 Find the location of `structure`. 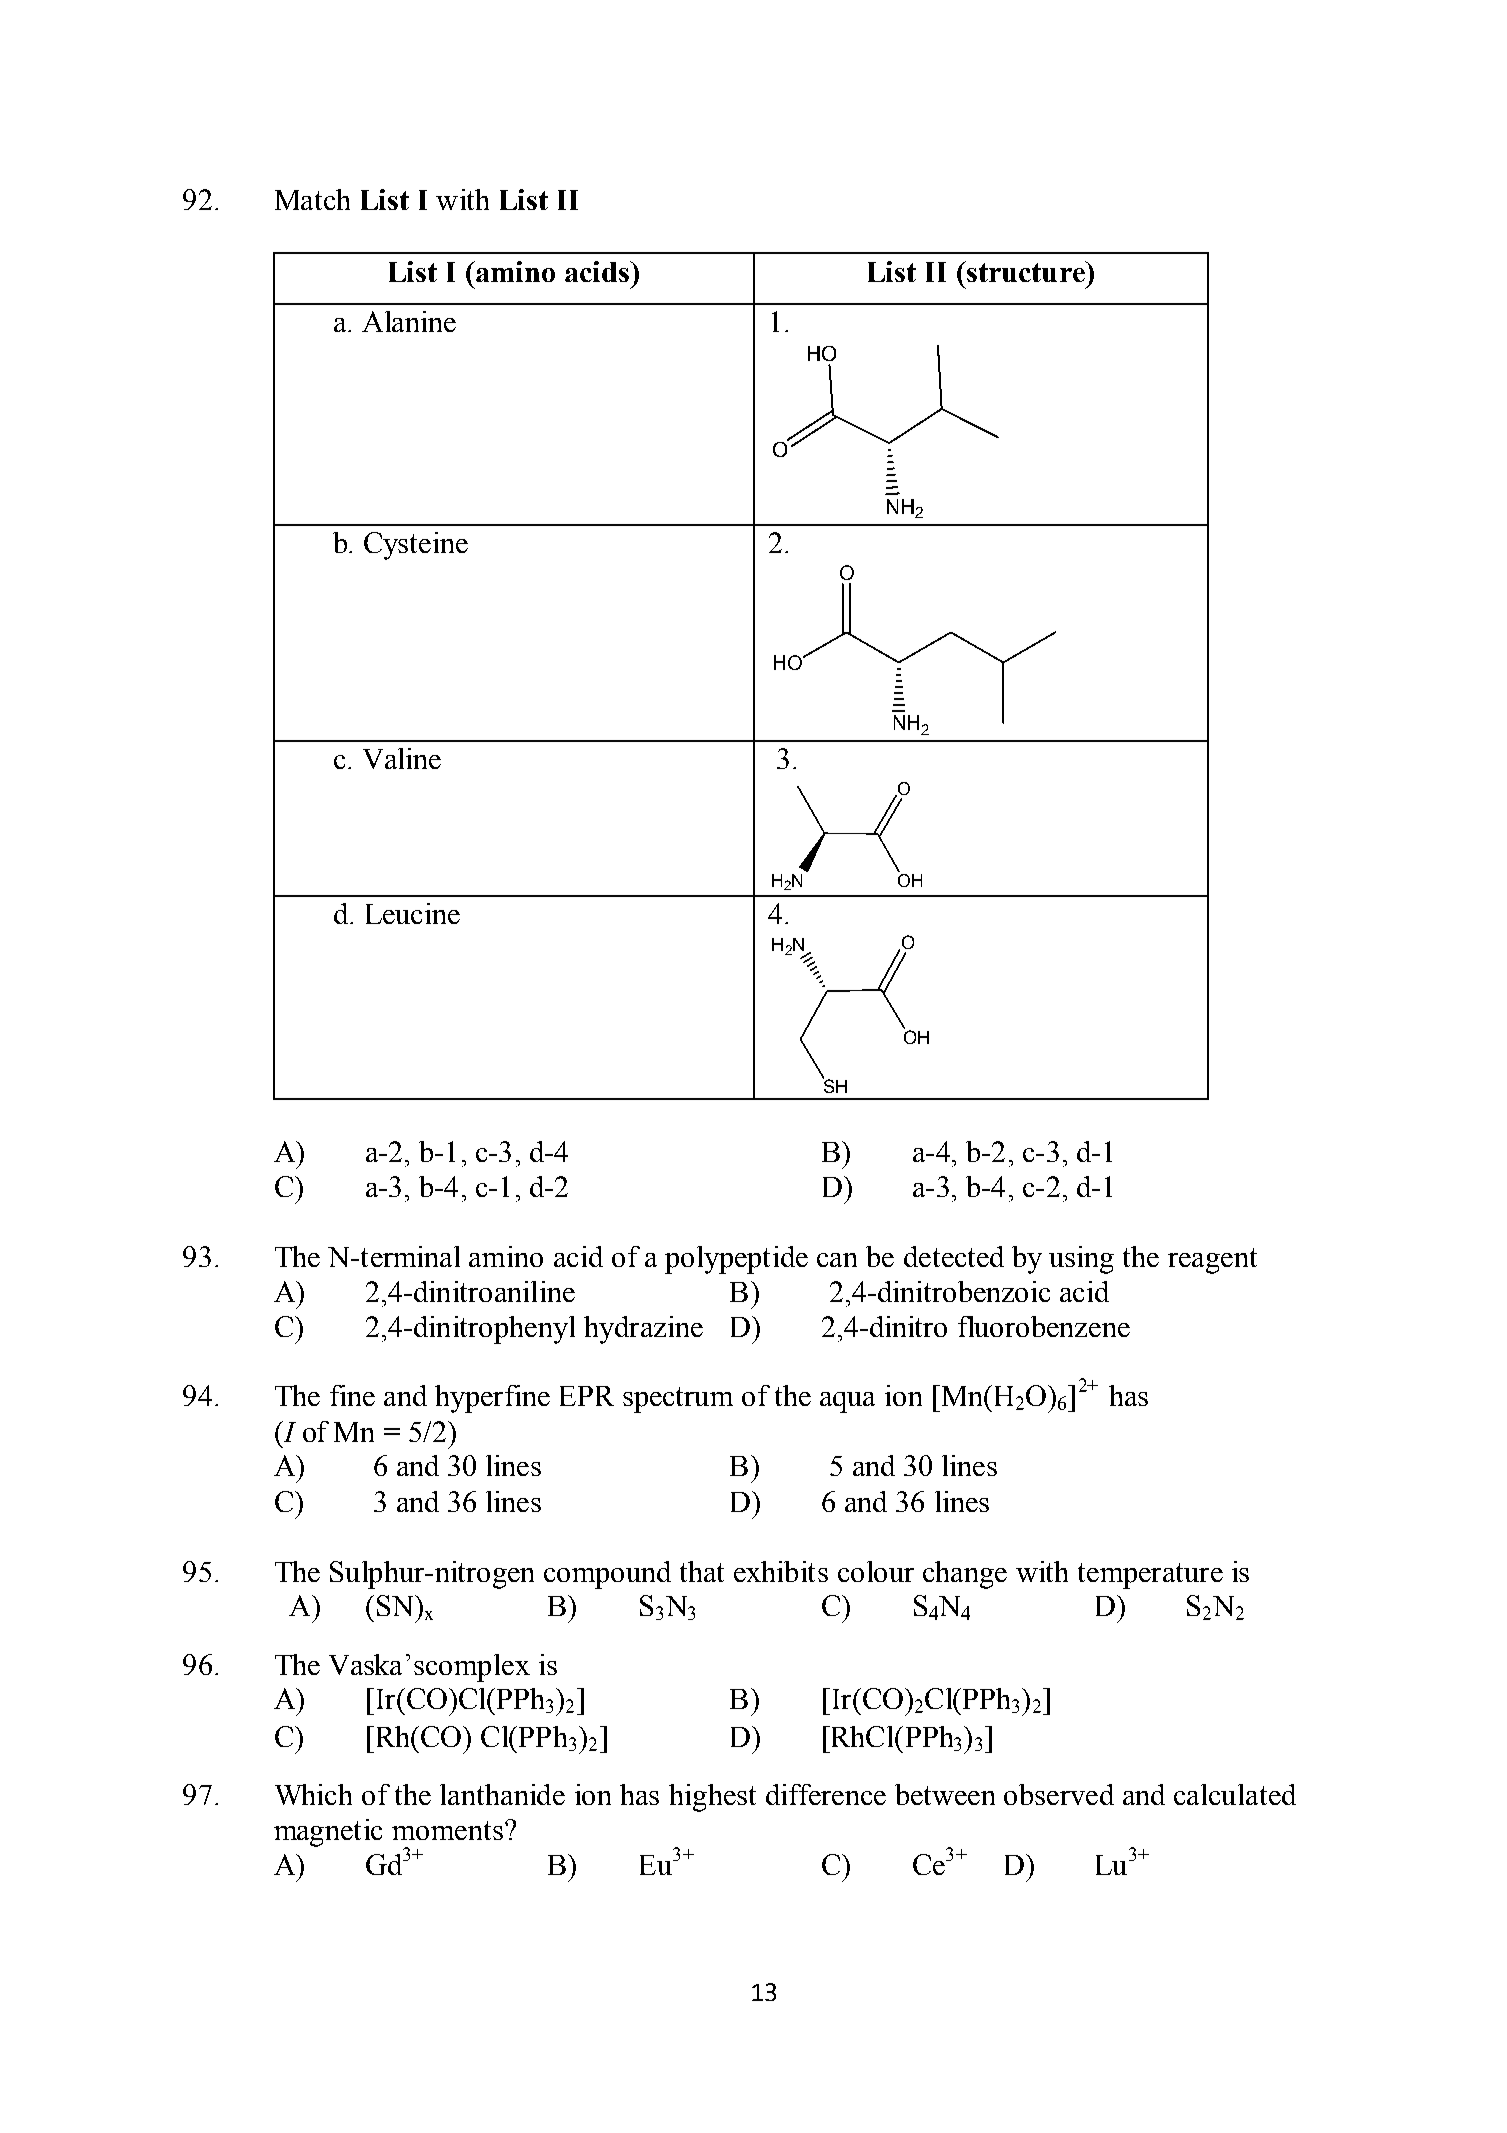

structure is located at coordinates (1026, 271).
